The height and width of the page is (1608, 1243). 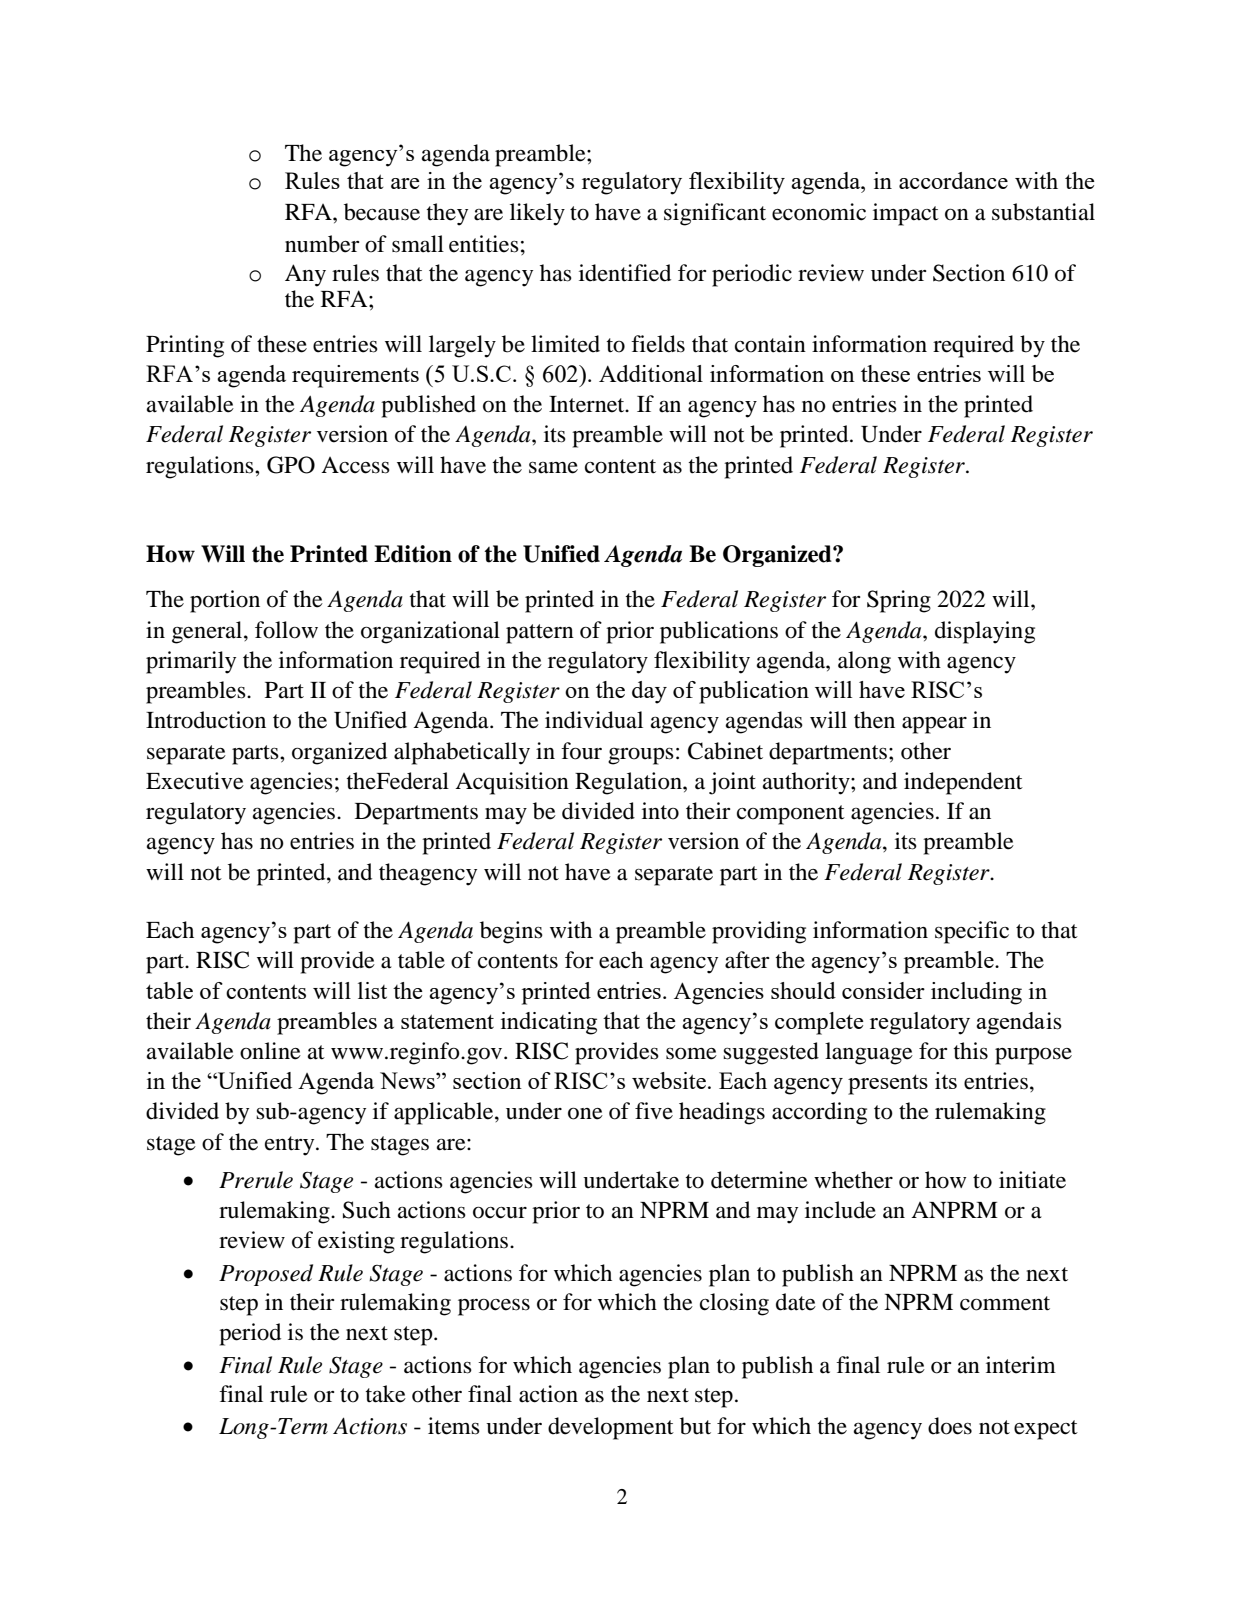 What do you see at coordinates (322, 244) in the page?
I see `number` at bounding box center [322, 244].
